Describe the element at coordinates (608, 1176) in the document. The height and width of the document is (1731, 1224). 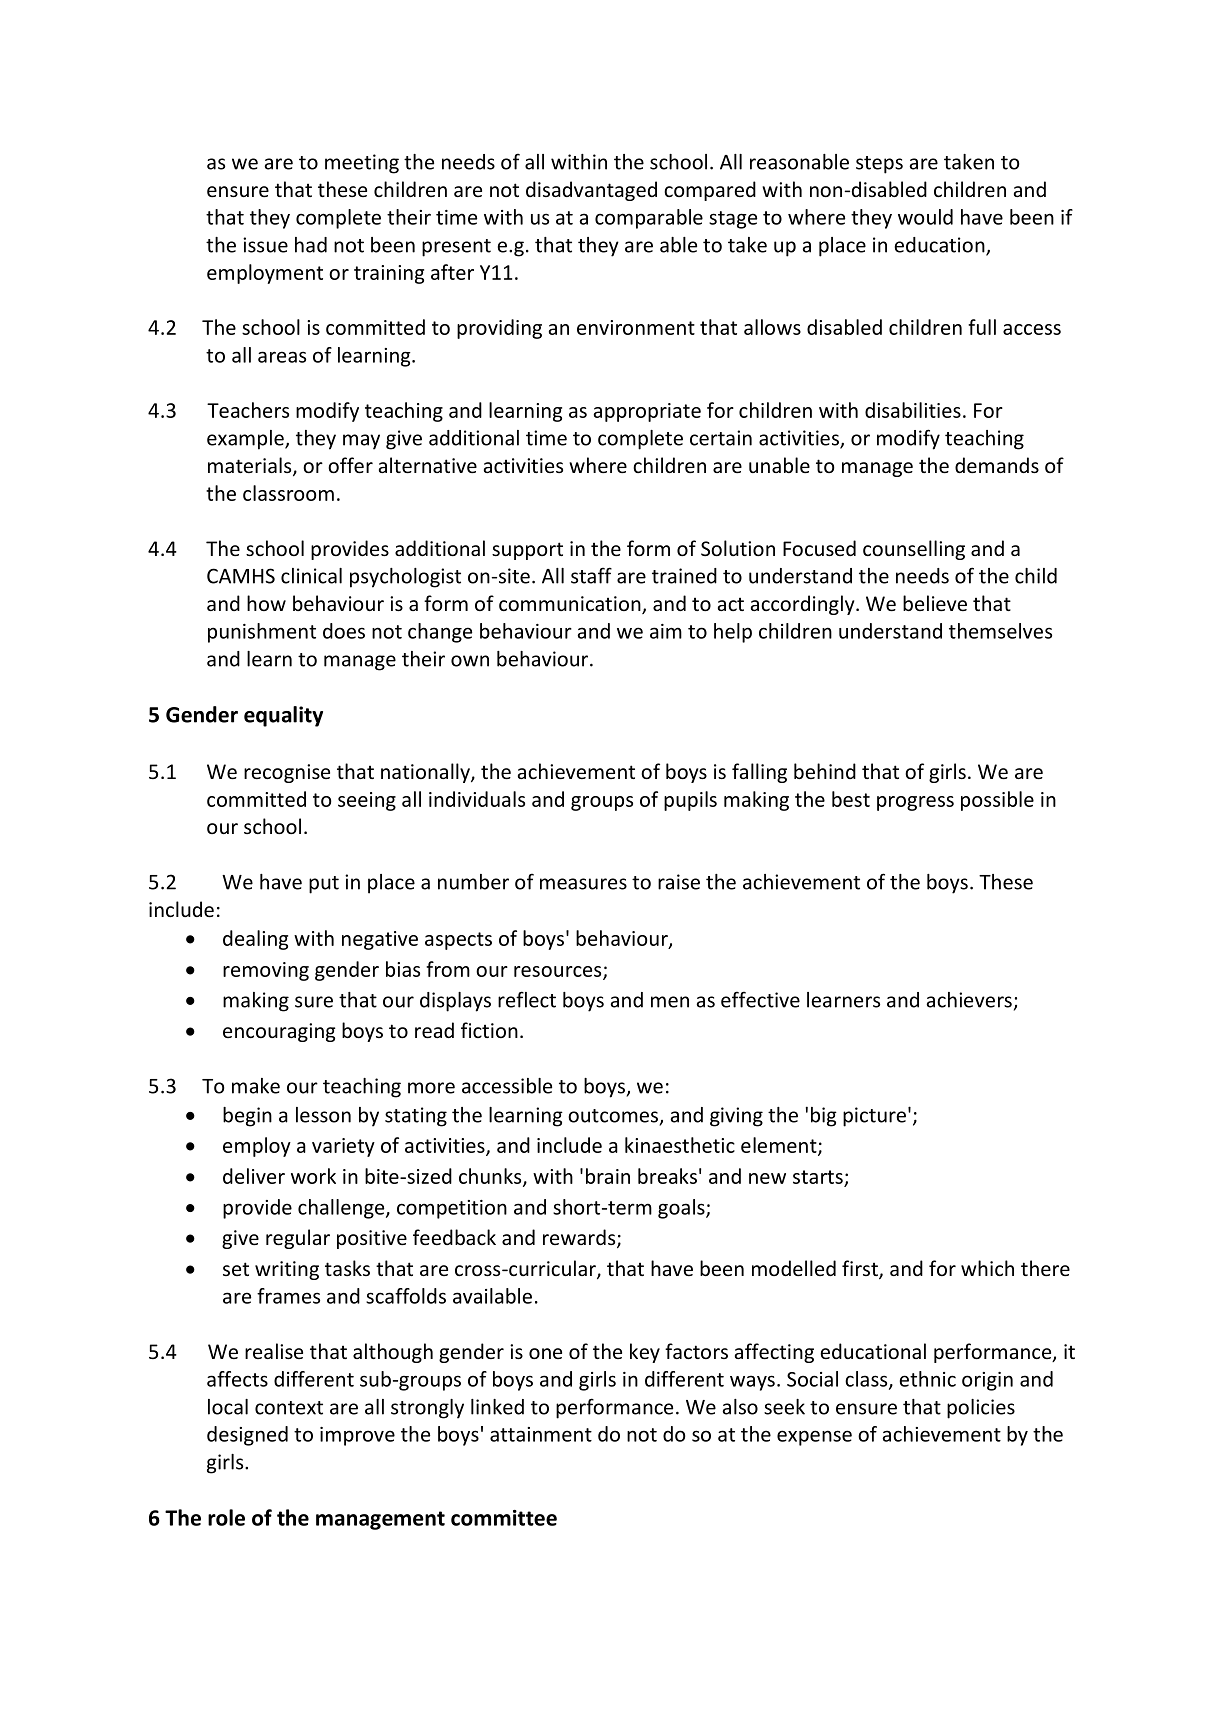
I see `brain` at that location.
